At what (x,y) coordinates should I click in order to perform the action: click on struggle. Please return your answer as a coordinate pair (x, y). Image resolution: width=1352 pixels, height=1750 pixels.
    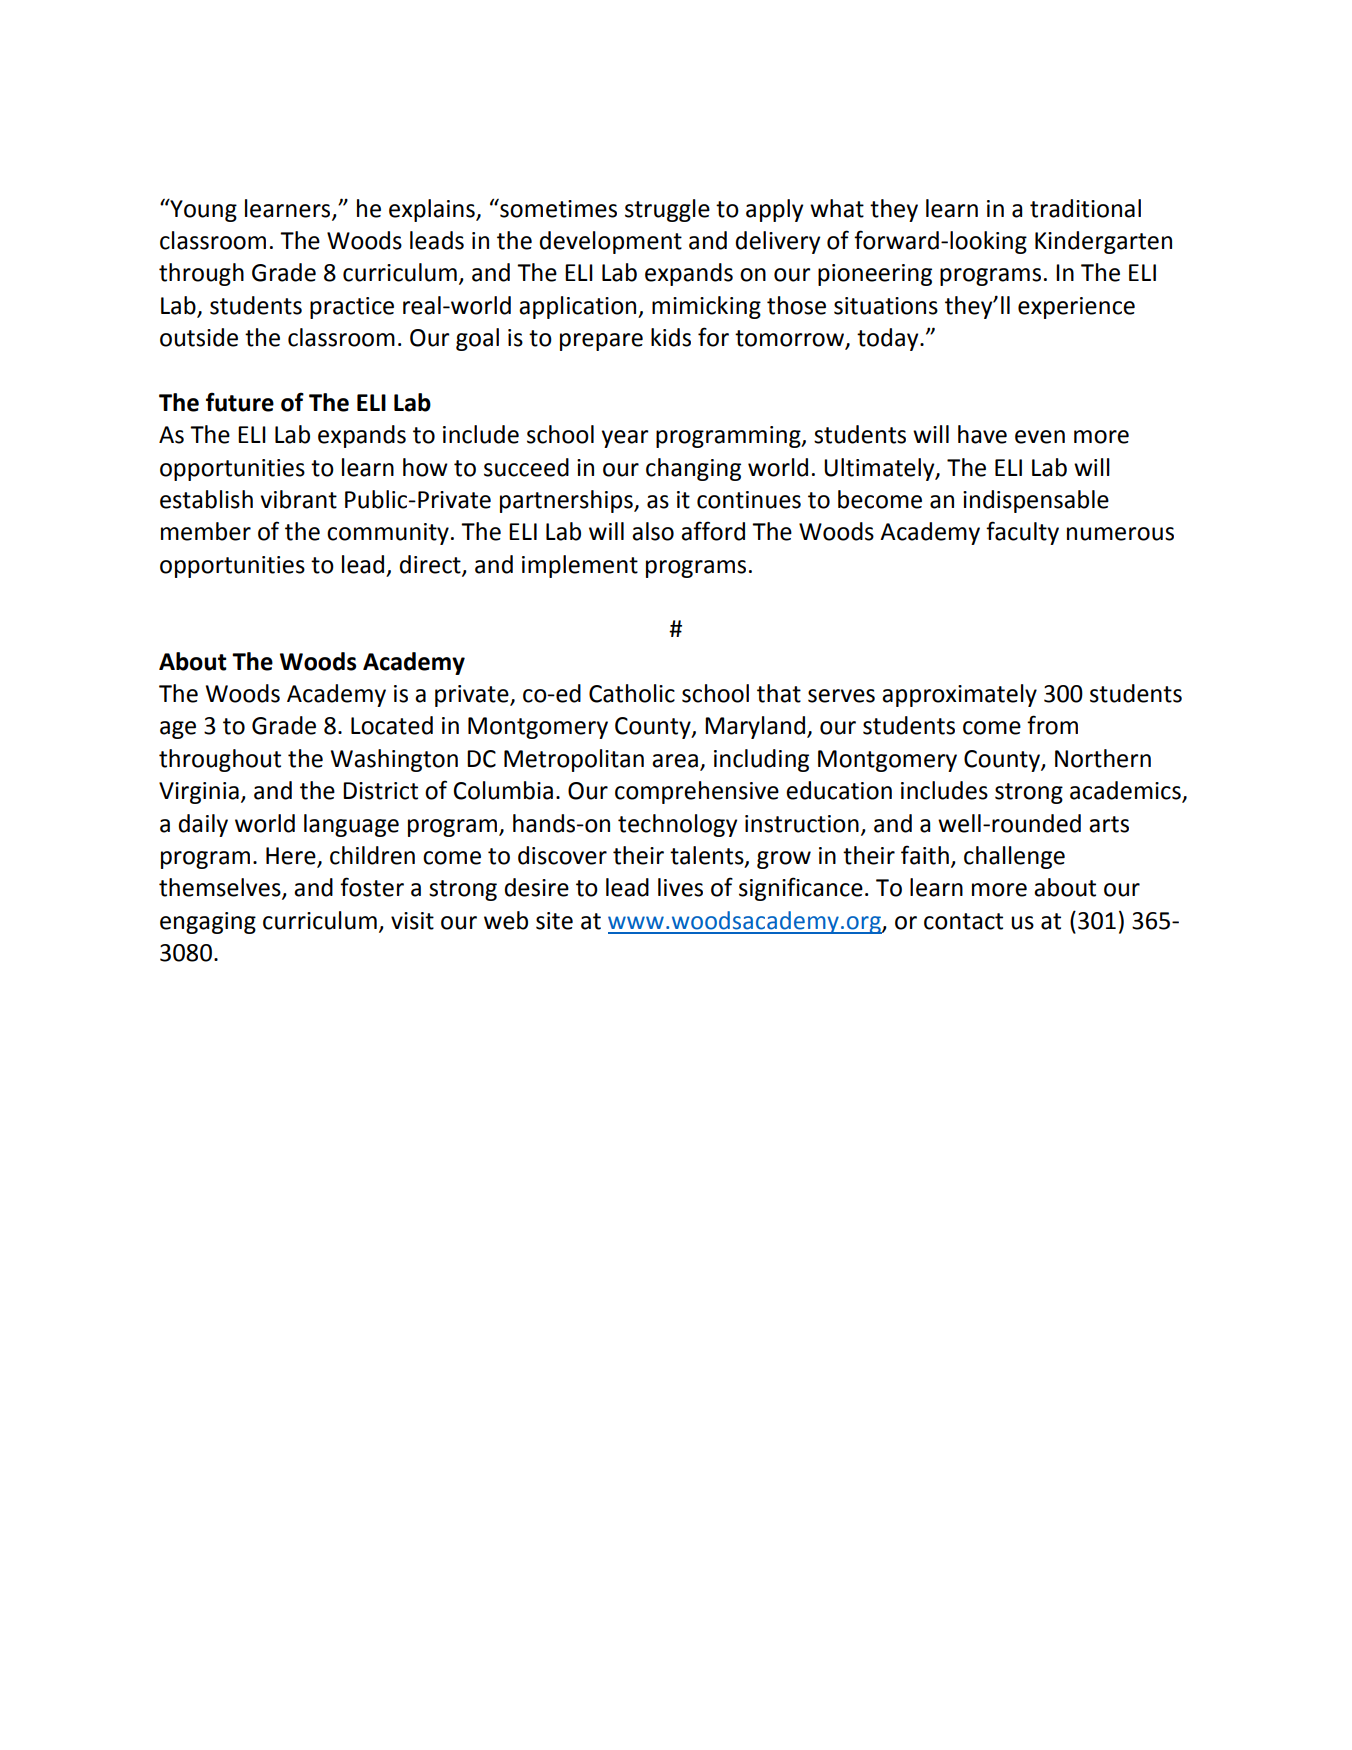
    Looking at the image, I should click on (667, 210).
